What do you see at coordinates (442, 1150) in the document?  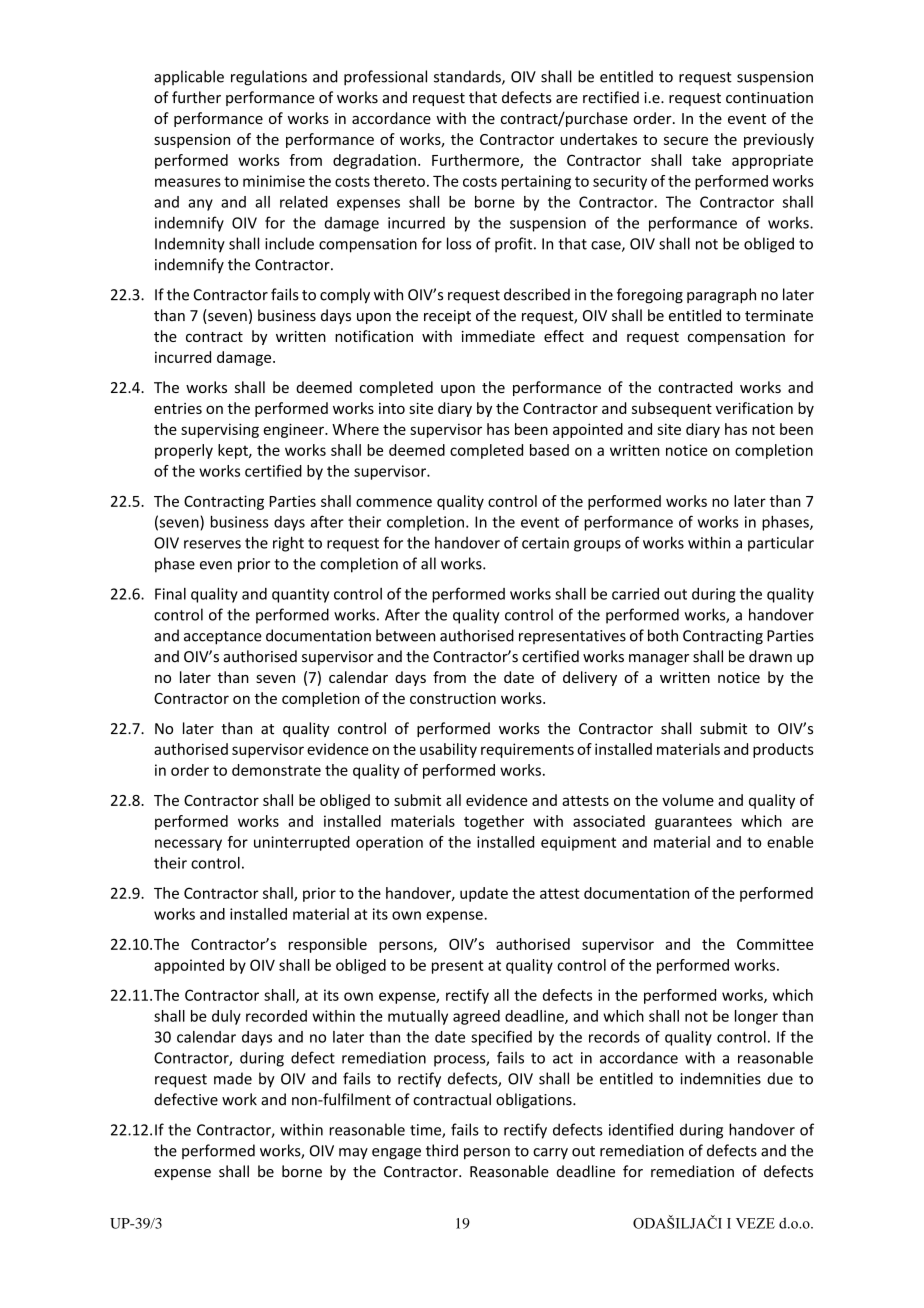 I see `third` at bounding box center [442, 1150].
